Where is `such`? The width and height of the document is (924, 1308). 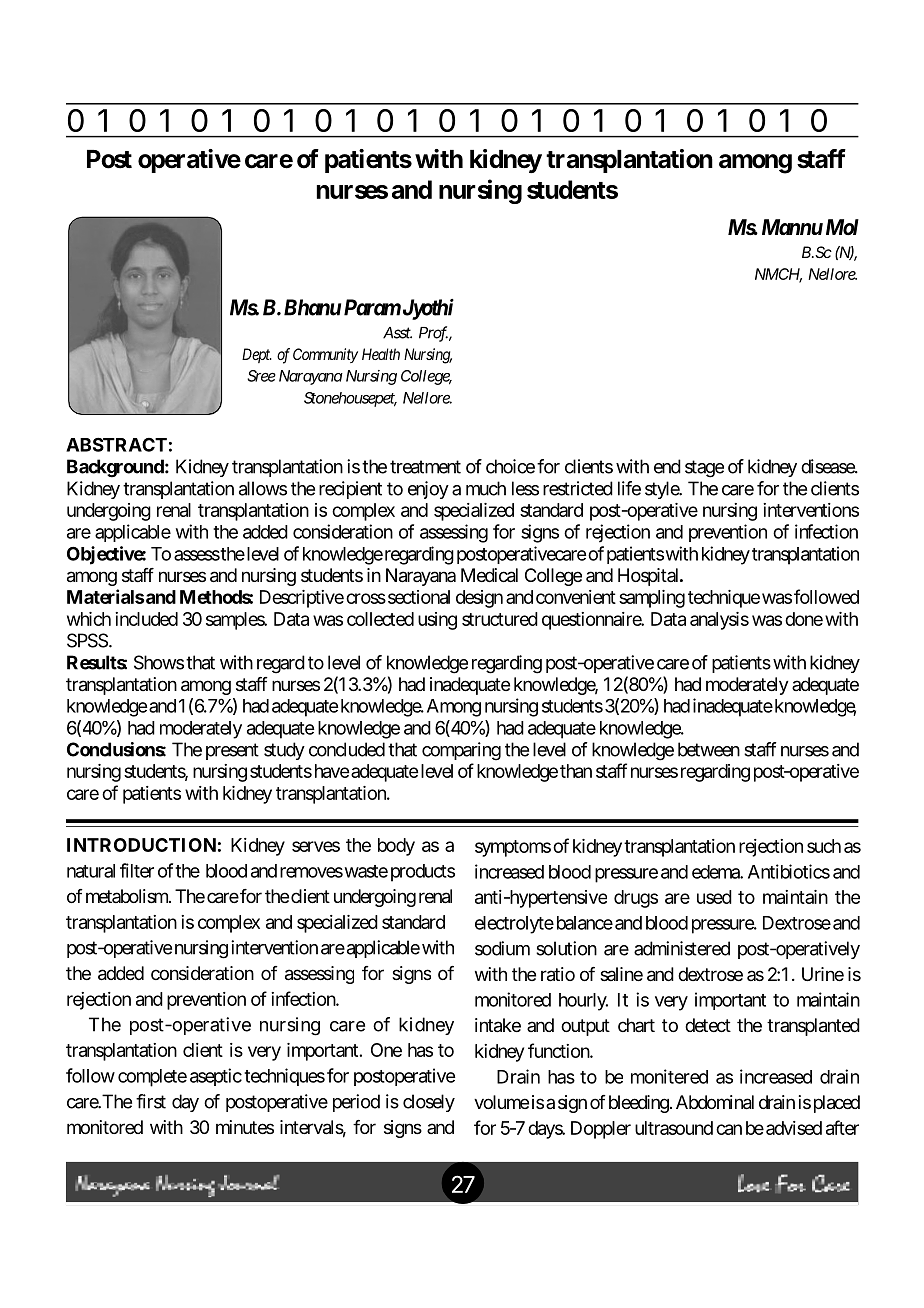
such is located at coordinates (824, 846).
